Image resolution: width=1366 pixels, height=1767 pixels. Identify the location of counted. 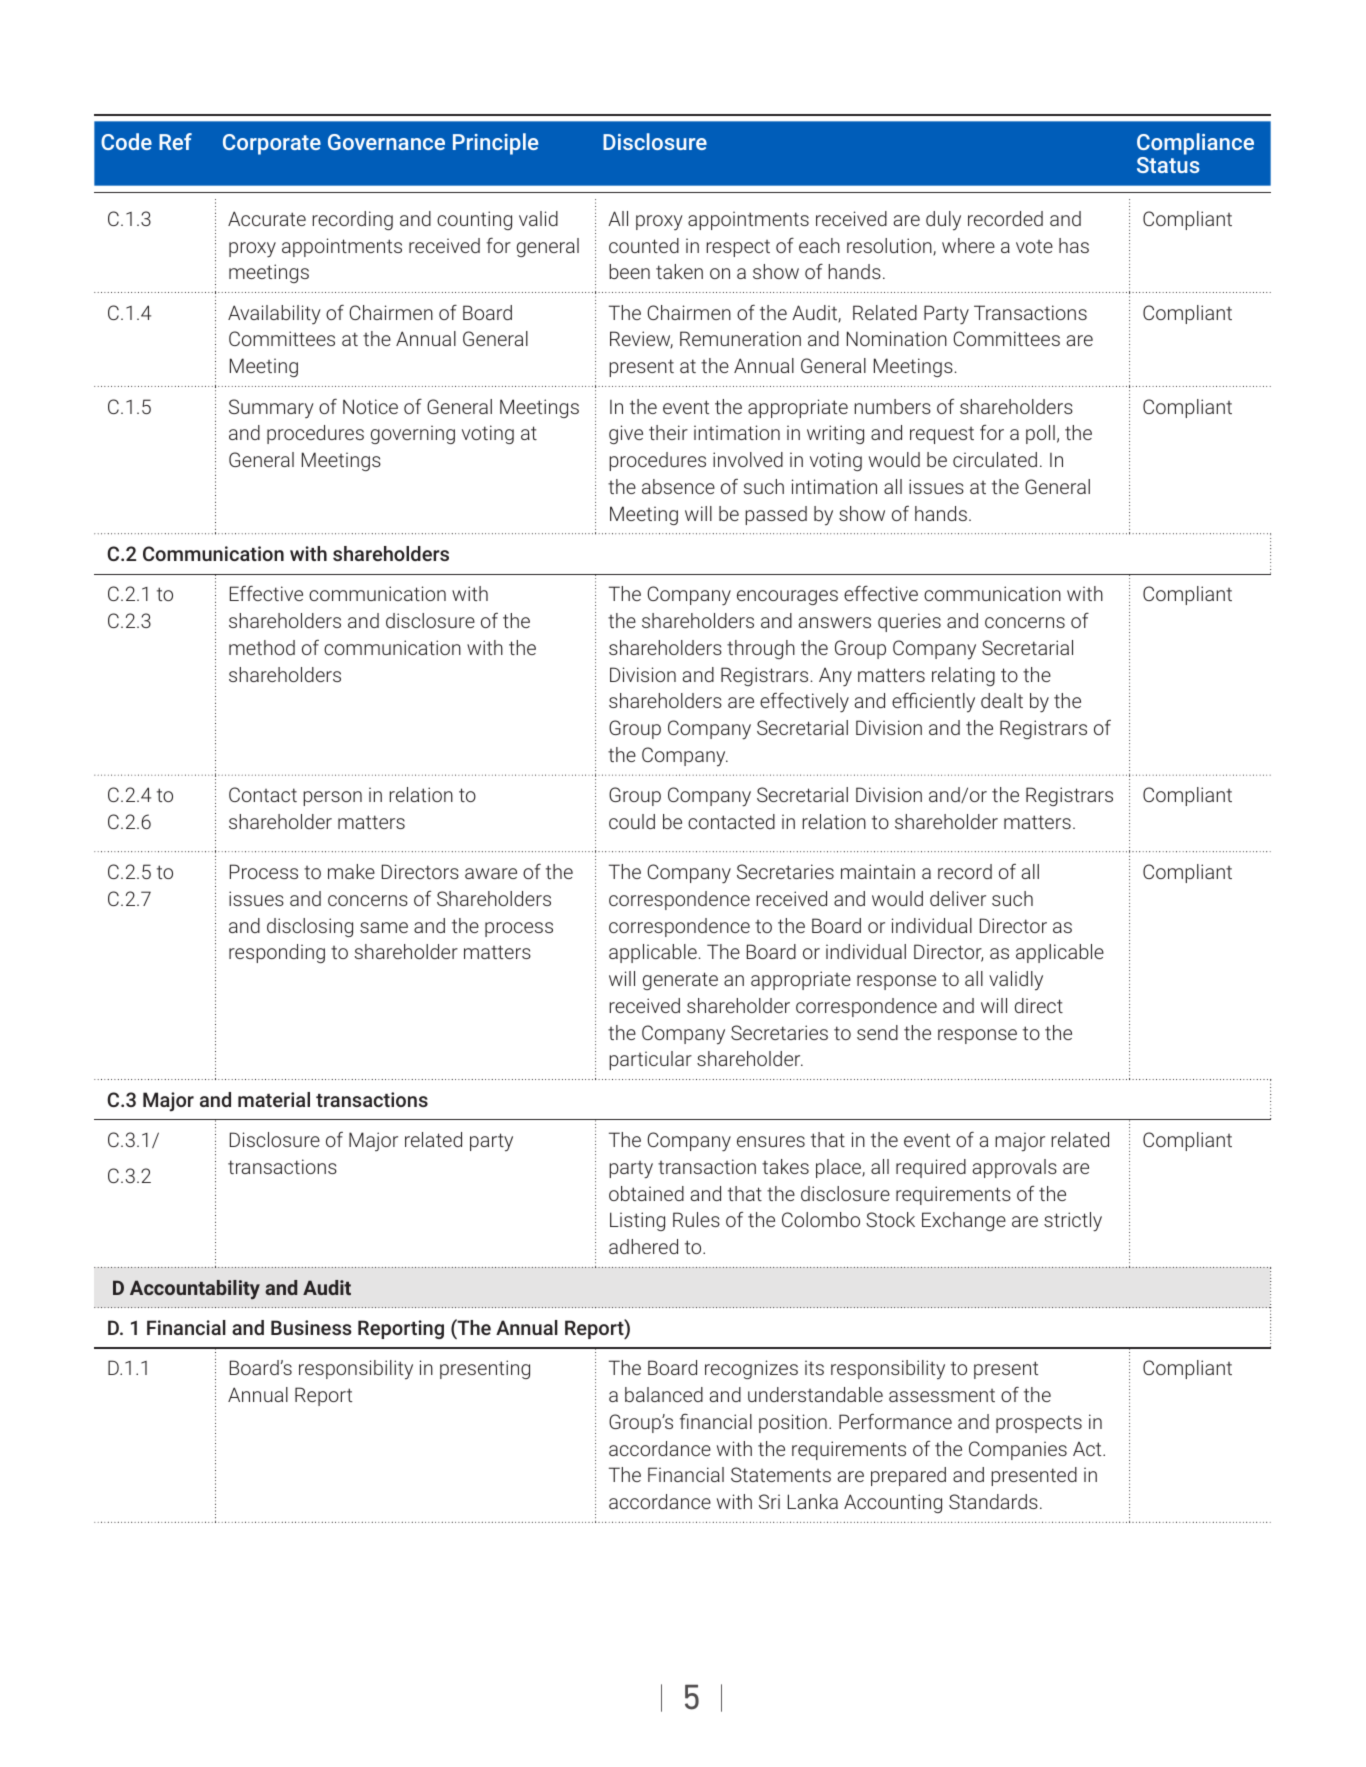
(644, 245).
